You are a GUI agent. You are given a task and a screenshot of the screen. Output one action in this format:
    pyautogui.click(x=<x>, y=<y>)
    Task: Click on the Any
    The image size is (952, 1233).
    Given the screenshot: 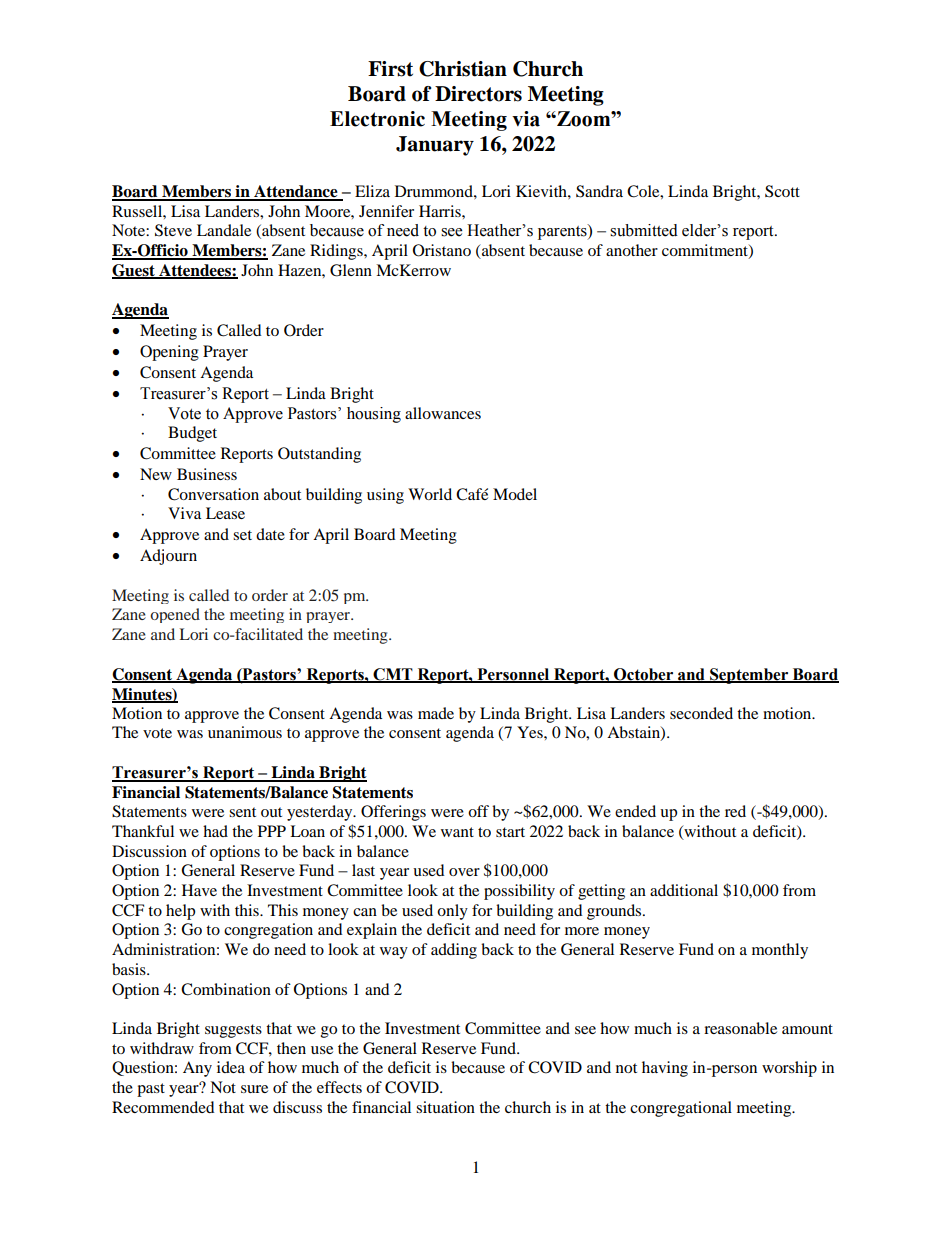 What is the action you would take?
    pyautogui.click(x=197, y=1069)
